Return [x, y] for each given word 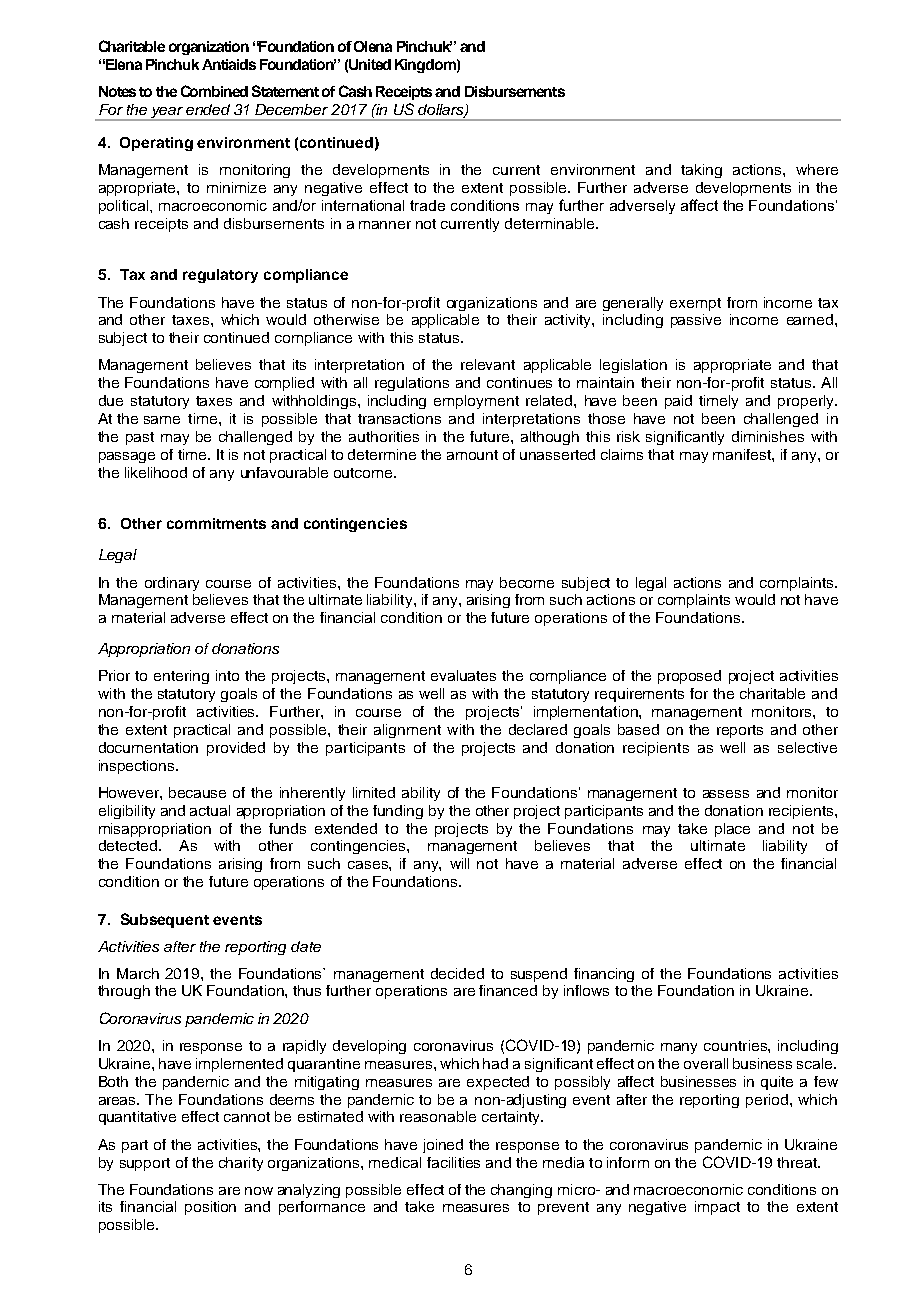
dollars [442, 111]
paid [678, 402]
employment [476, 402]
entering [181, 677]
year [167, 114]
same [162, 420]
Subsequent [165, 920]
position [210, 1208]
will [459, 863]
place [732, 830]
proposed [689, 677]
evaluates [463, 675]
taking [701, 171]
